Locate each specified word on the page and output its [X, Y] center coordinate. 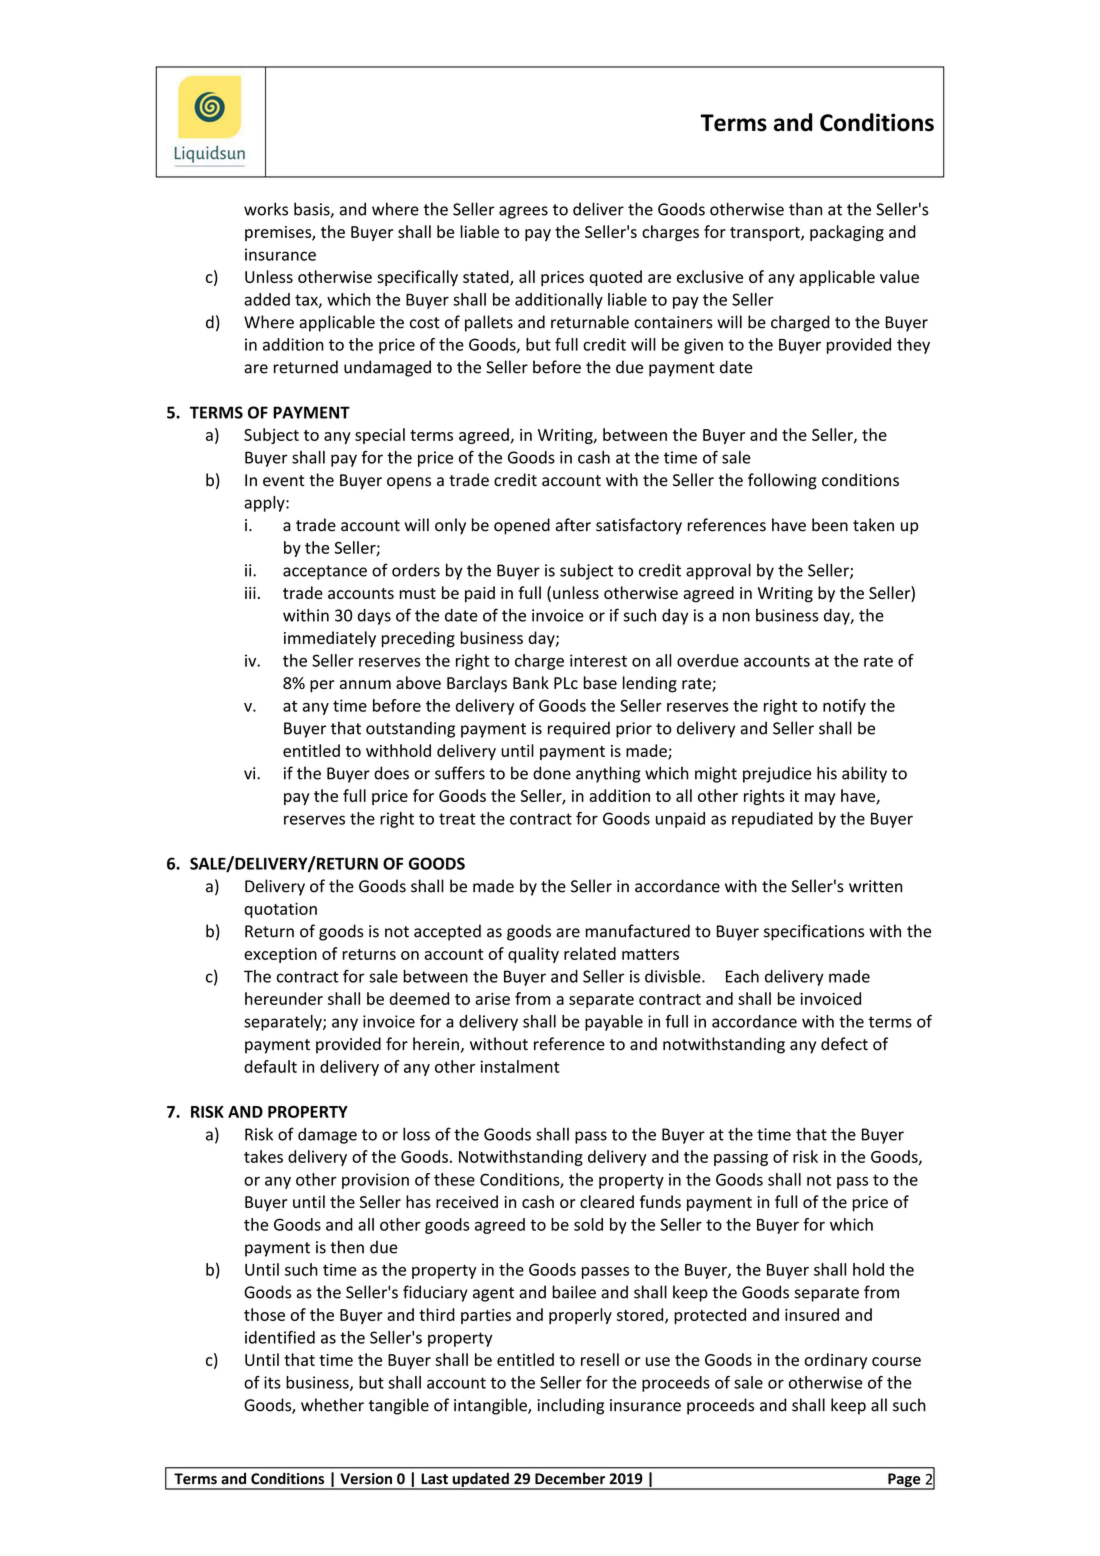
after [573, 525]
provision [375, 1181]
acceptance [325, 572]
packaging [847, 233]
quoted [615, 278]
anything [608, 774]
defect [844, 1044]
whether [332, 1405]
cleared [607, 1201]
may [820, 799]
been [830, 525]
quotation [280, 910]
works [266, 209]
